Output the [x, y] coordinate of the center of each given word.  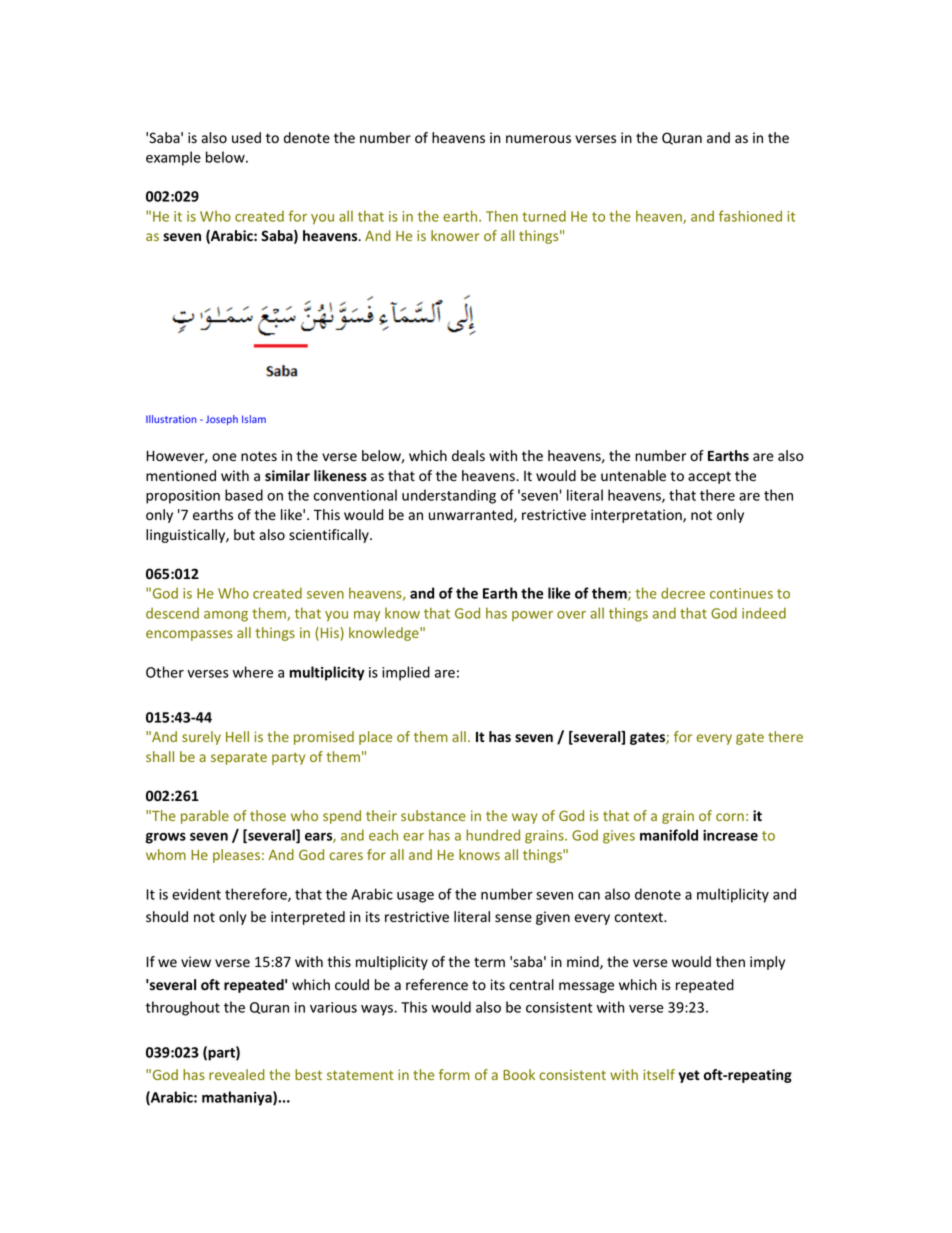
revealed [236, 1074]
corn [730, 817]
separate [239, 758]
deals [468, 455]
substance [433, 815]
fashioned [750, 216]
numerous [538, 139]
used [246, 137]
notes [259, 456]
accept [709, 477]
